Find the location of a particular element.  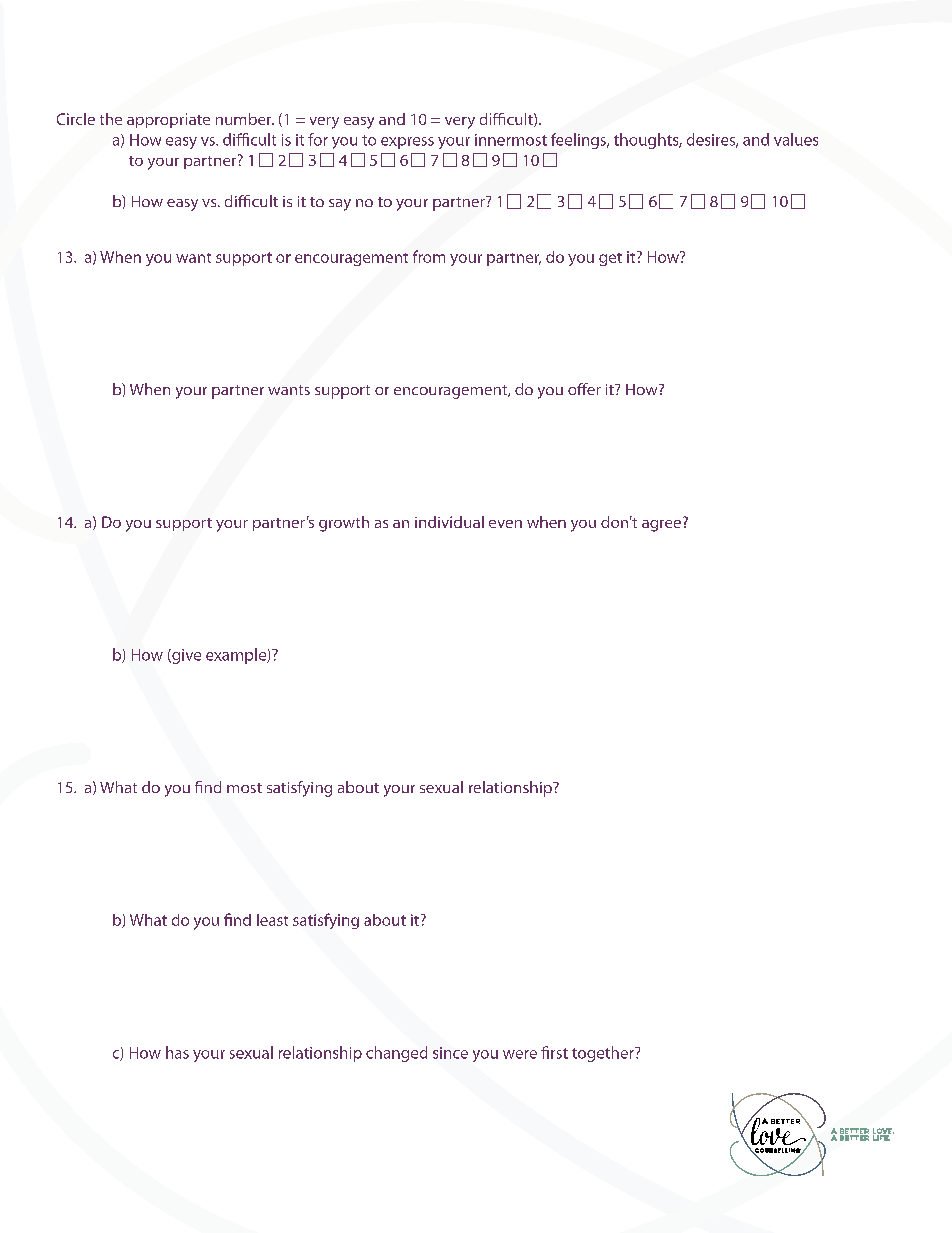

give is located at coordinates (185, 656).
